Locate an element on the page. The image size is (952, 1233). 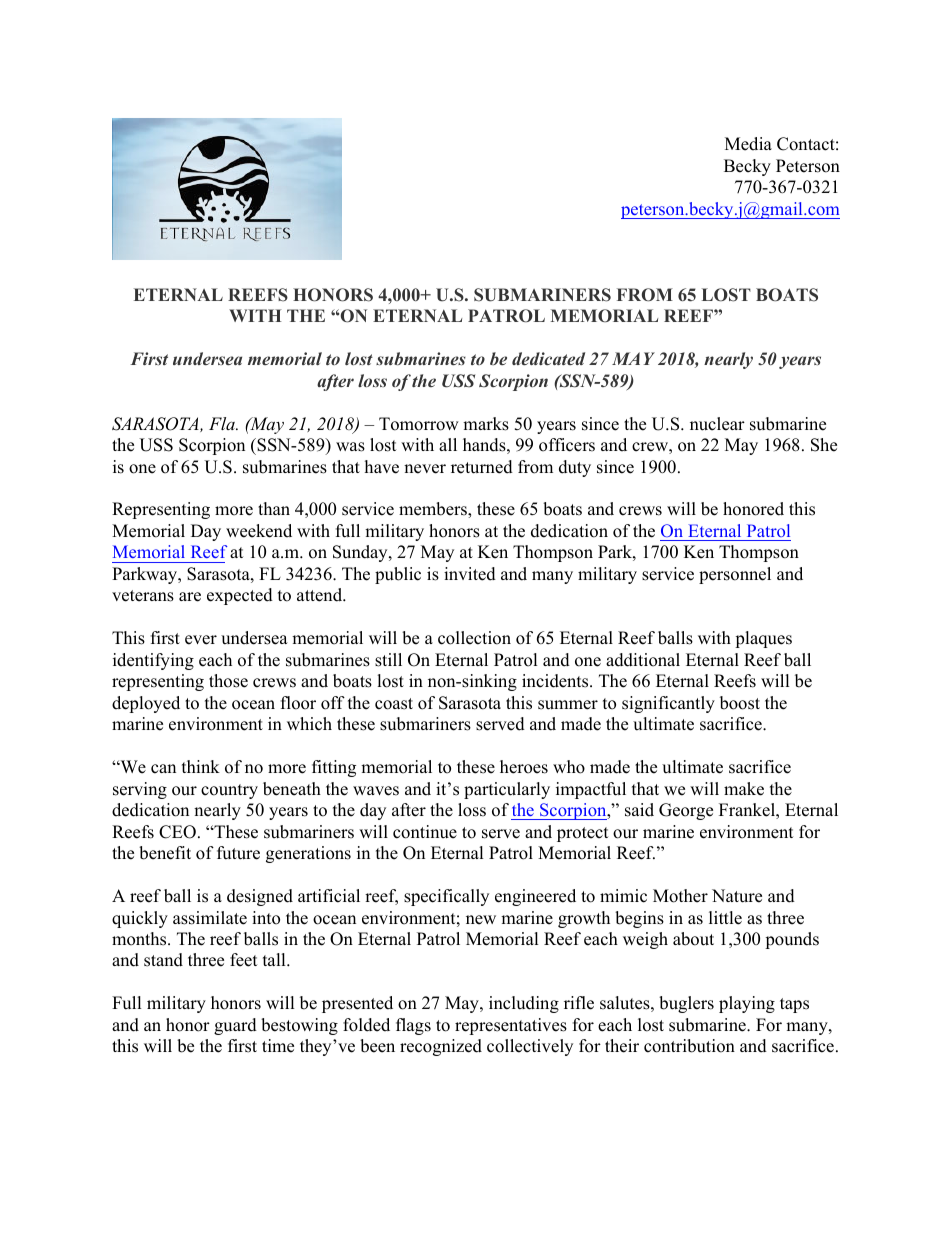
dedicated is located at coordinates (548, 358).
